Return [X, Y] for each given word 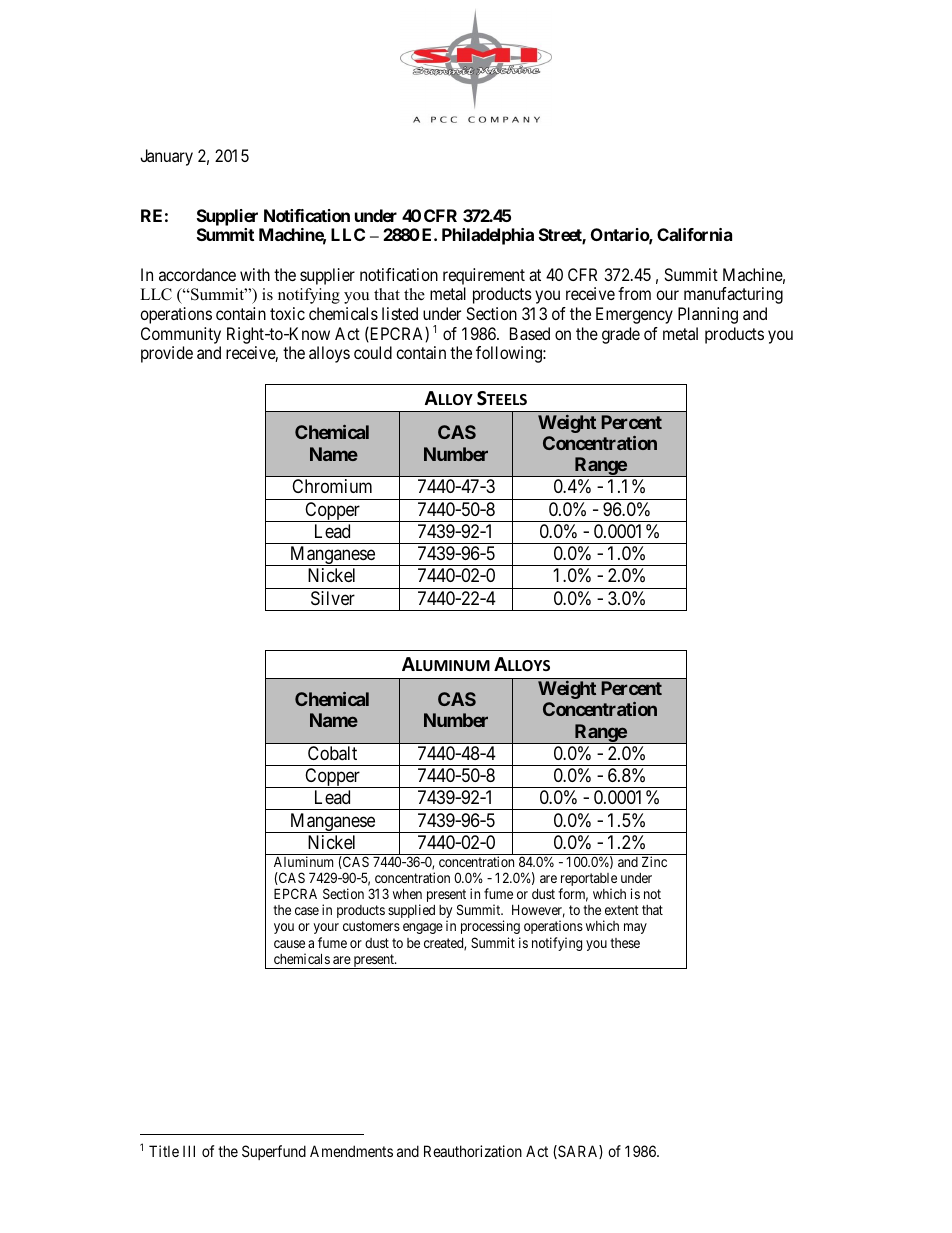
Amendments [351, 1151]
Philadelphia [488, 236]
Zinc [654, 861]
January [166, 157]
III [189, 1151]
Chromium [332, 486]
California [694, 234]
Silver [333, 598]
